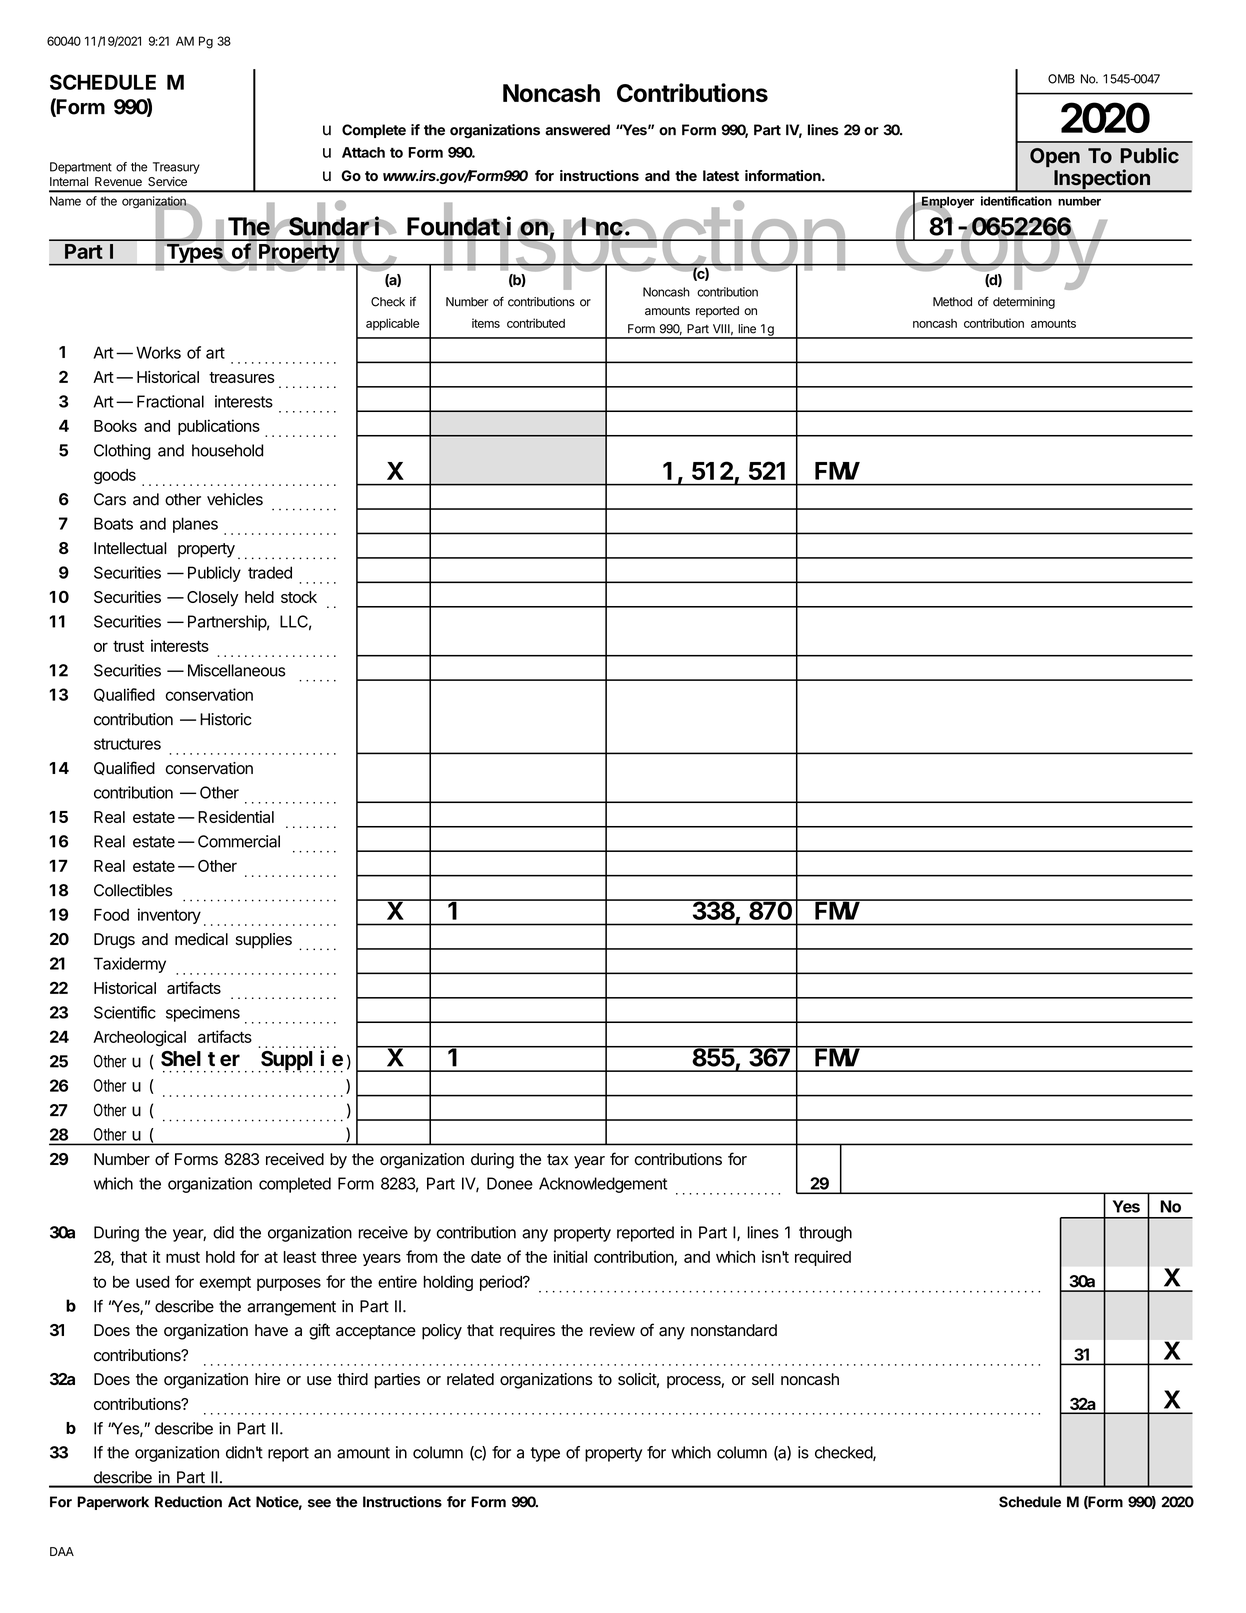 The height and width of the screenshot is (1613, 1246). What do you see at coordinates (188, 1502) in the screenshot?
I see `Reduction` at bounding box center [188, 1502].
